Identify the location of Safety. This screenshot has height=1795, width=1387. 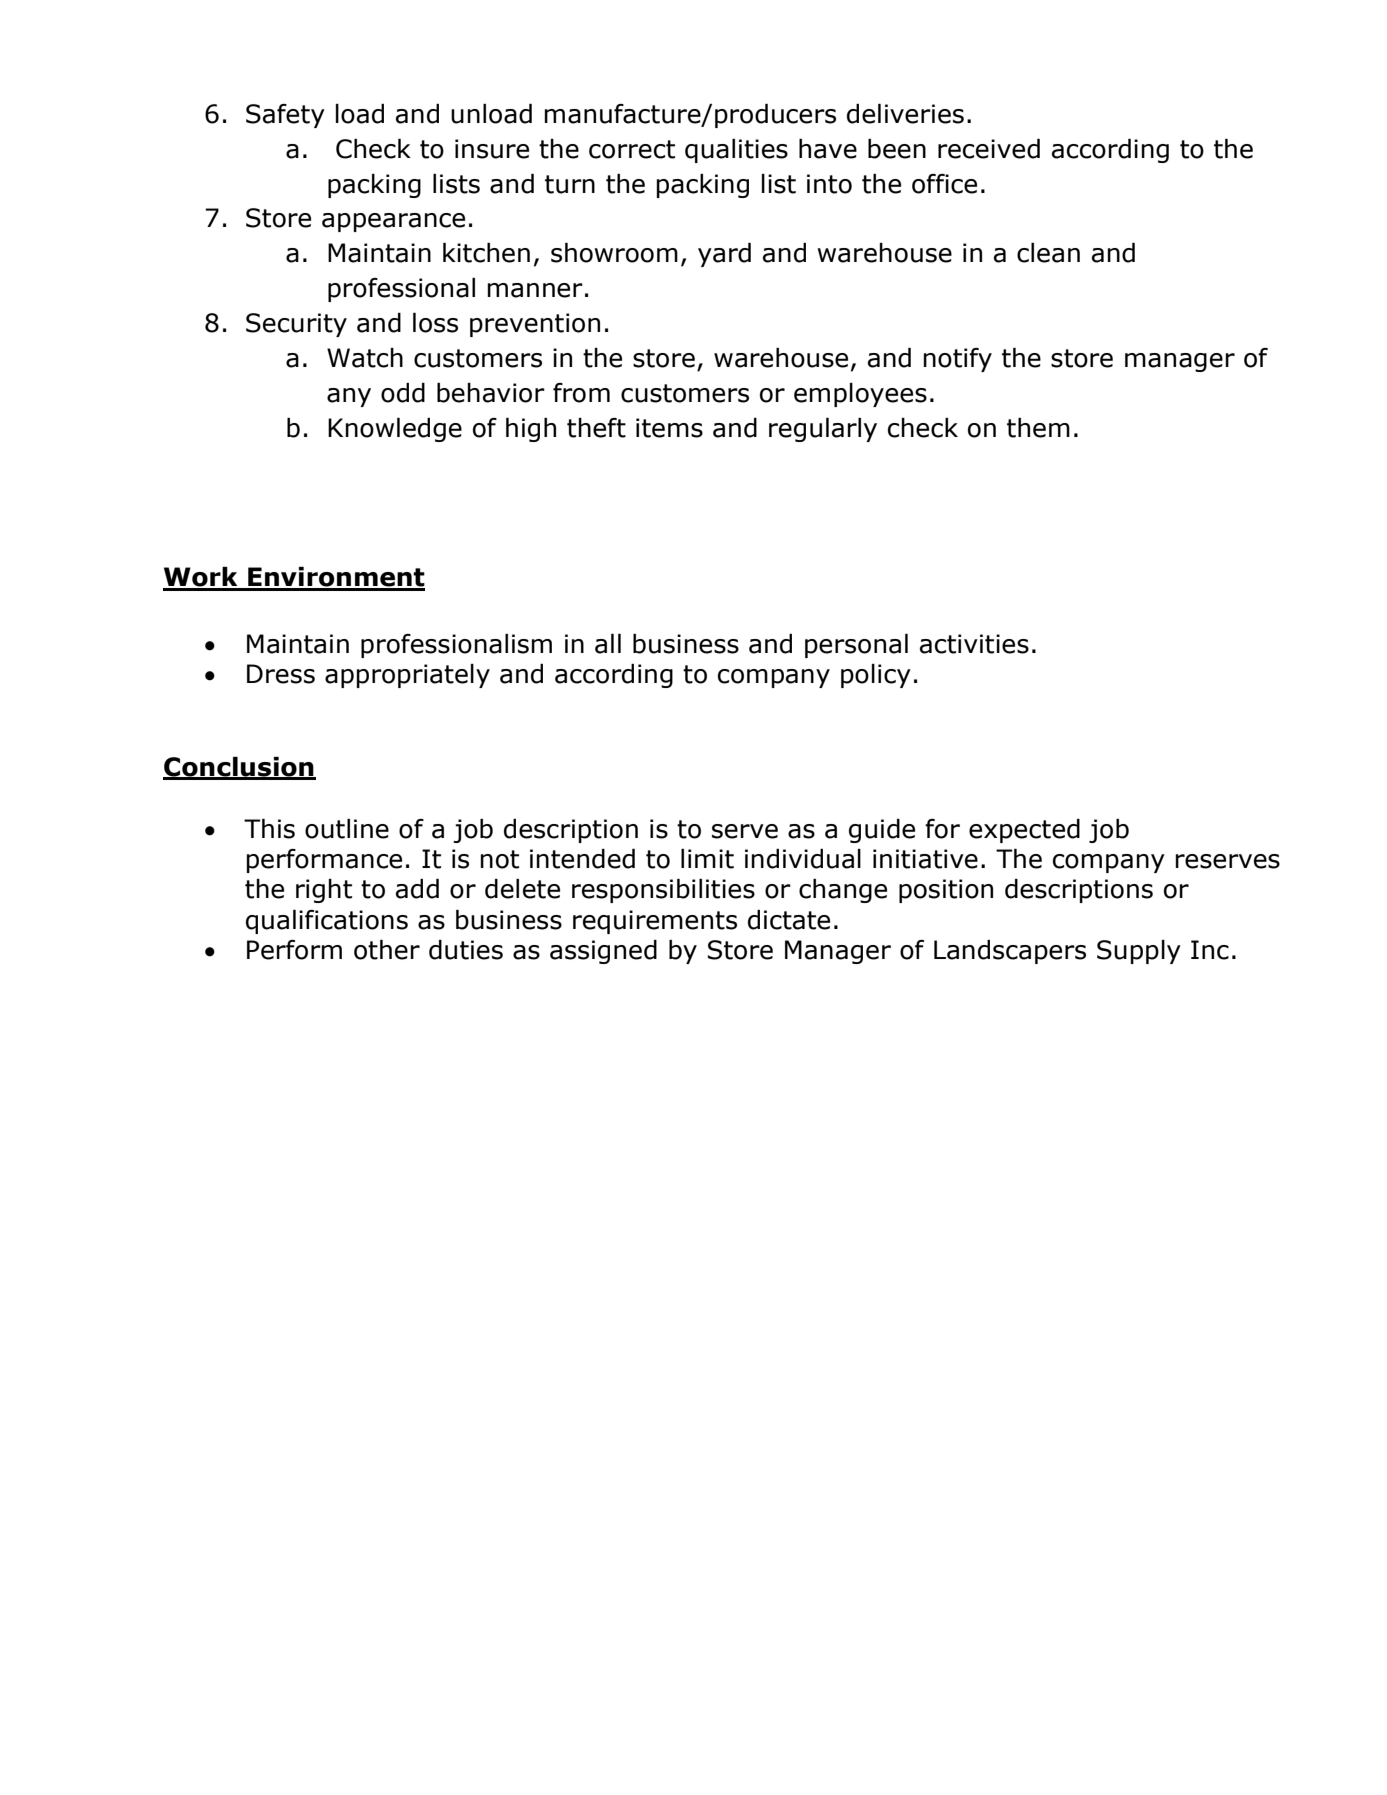
(285, 116).
